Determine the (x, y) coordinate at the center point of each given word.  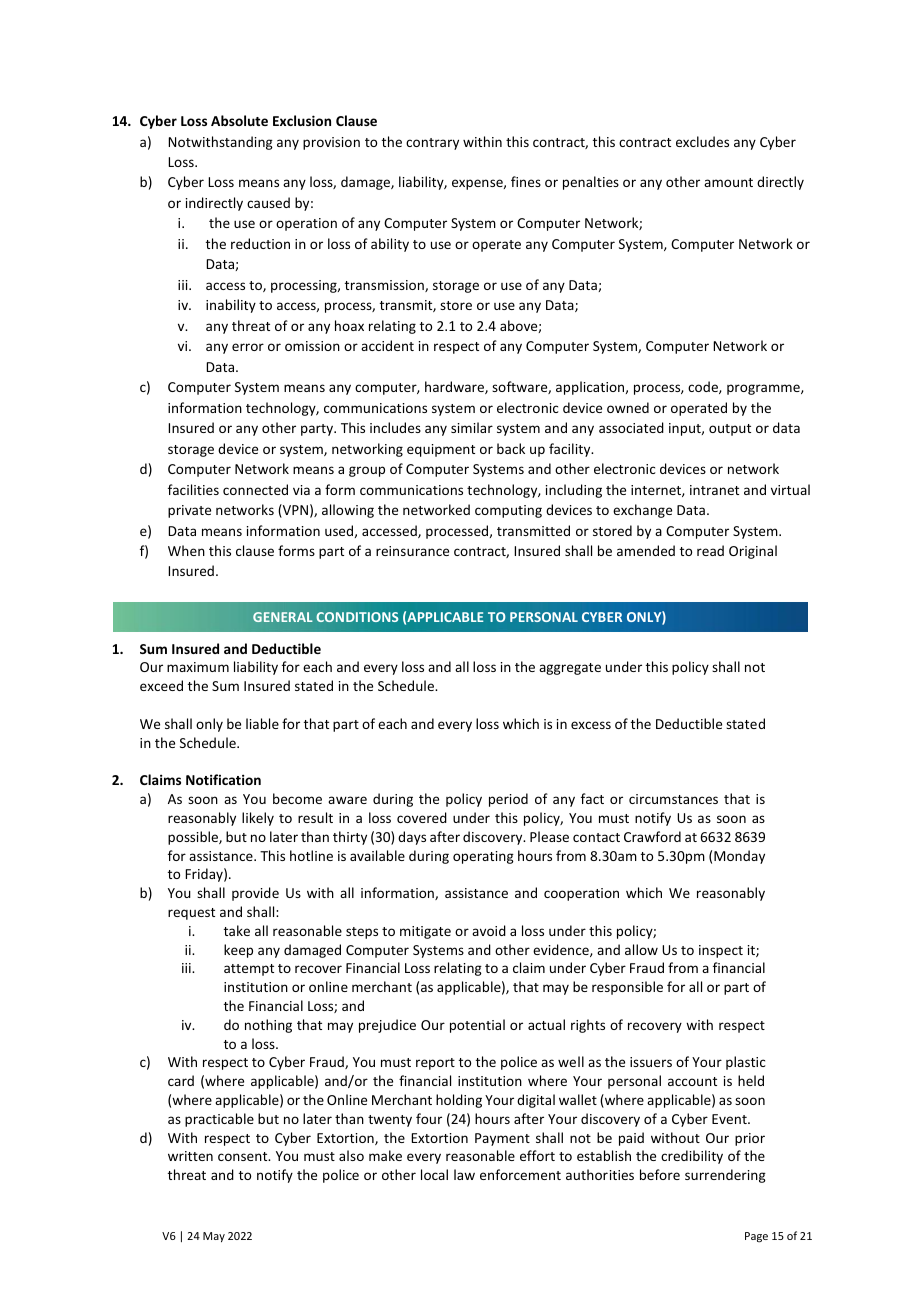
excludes (702, 141)
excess (591, 725)
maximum (198, 667)
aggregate (570, 669)
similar (472, 427)
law (464, 1174)
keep (238, 951)
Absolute (239, 120)
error (248, 347)
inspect (721, 951)
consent (244, 1156)
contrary (432, 144)
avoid (489, 930)
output (730, 430)
